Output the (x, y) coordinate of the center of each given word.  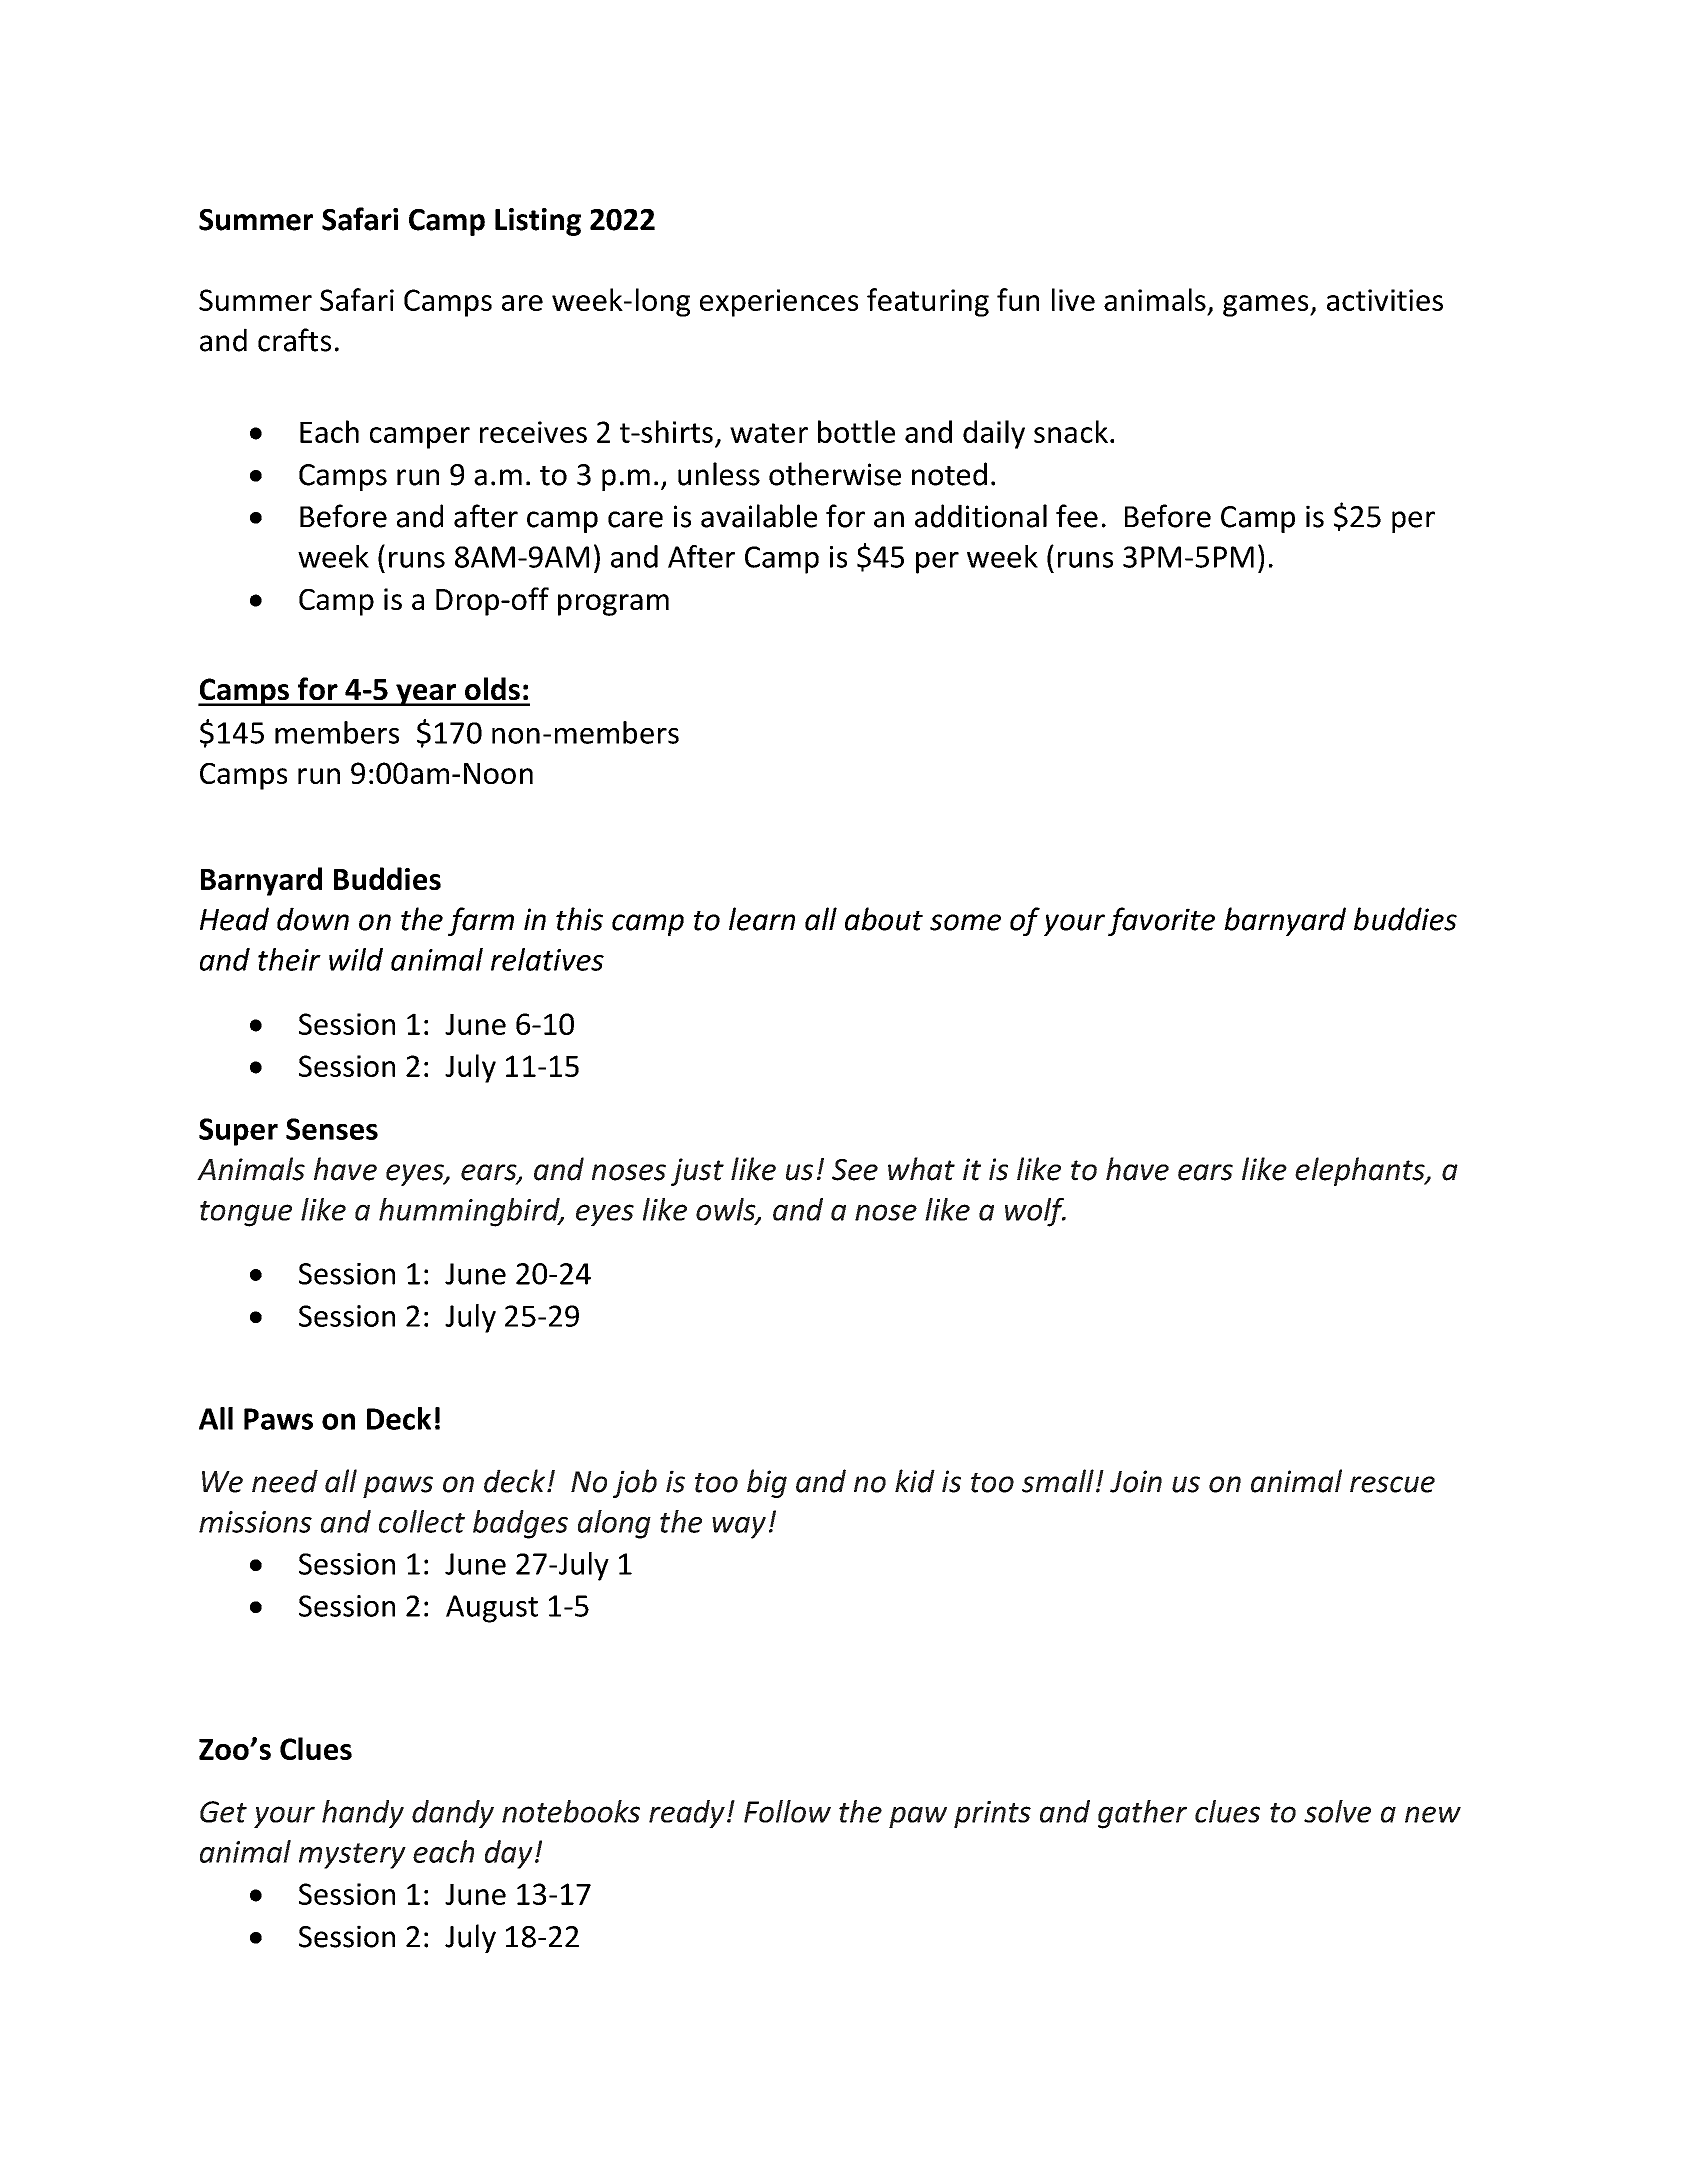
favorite (1161, 921)
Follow (787, 1811)
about (884, 919)
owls (727, 1210)
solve (1337, 1811)
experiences (779, 303)
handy (363, 1814)
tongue (246, 1214)
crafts (294, 340)
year (426, 695)
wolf (1035, 1212)
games (1267, 306)
